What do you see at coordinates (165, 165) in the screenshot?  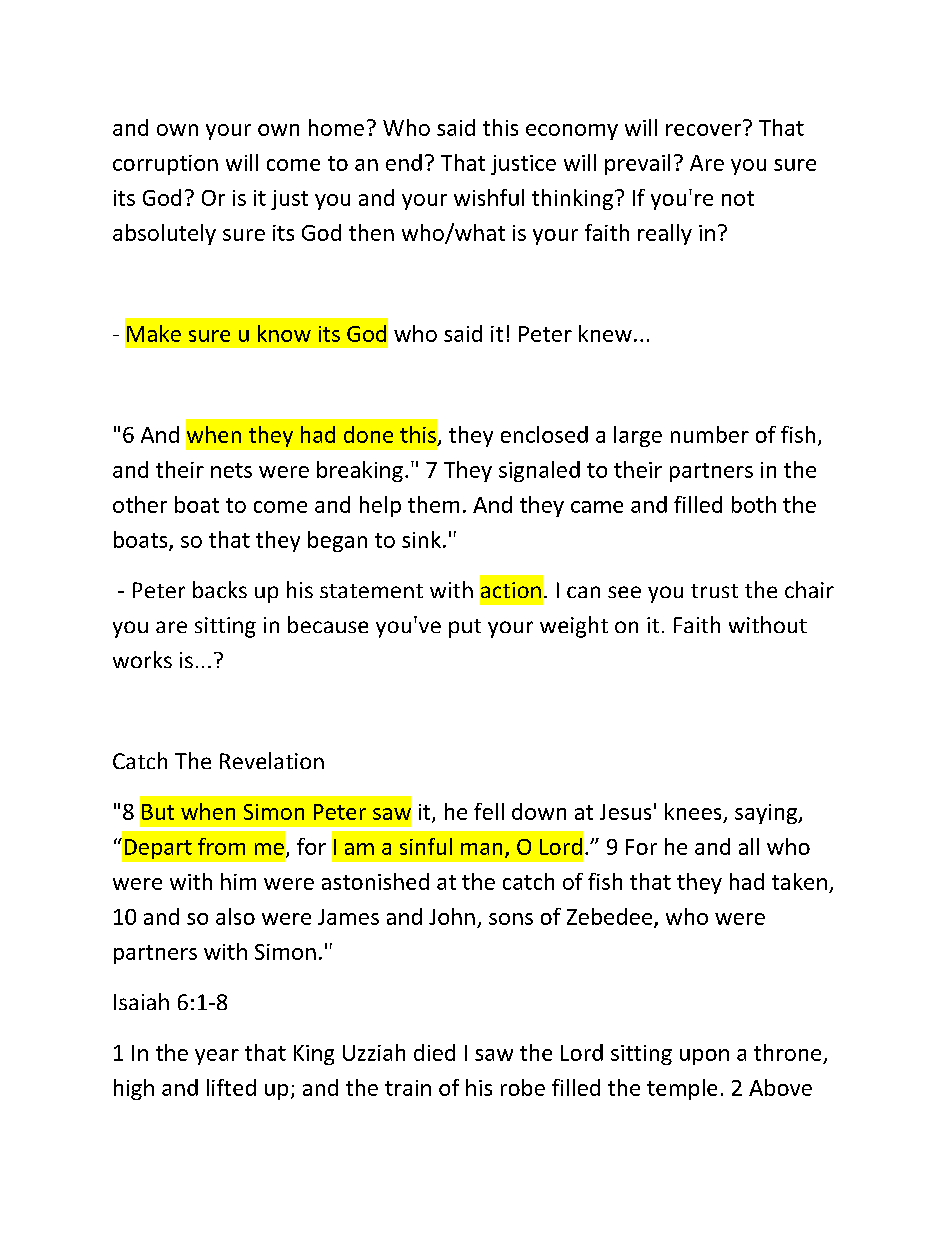 I see `corruption` at bounding box center [165, 165].
